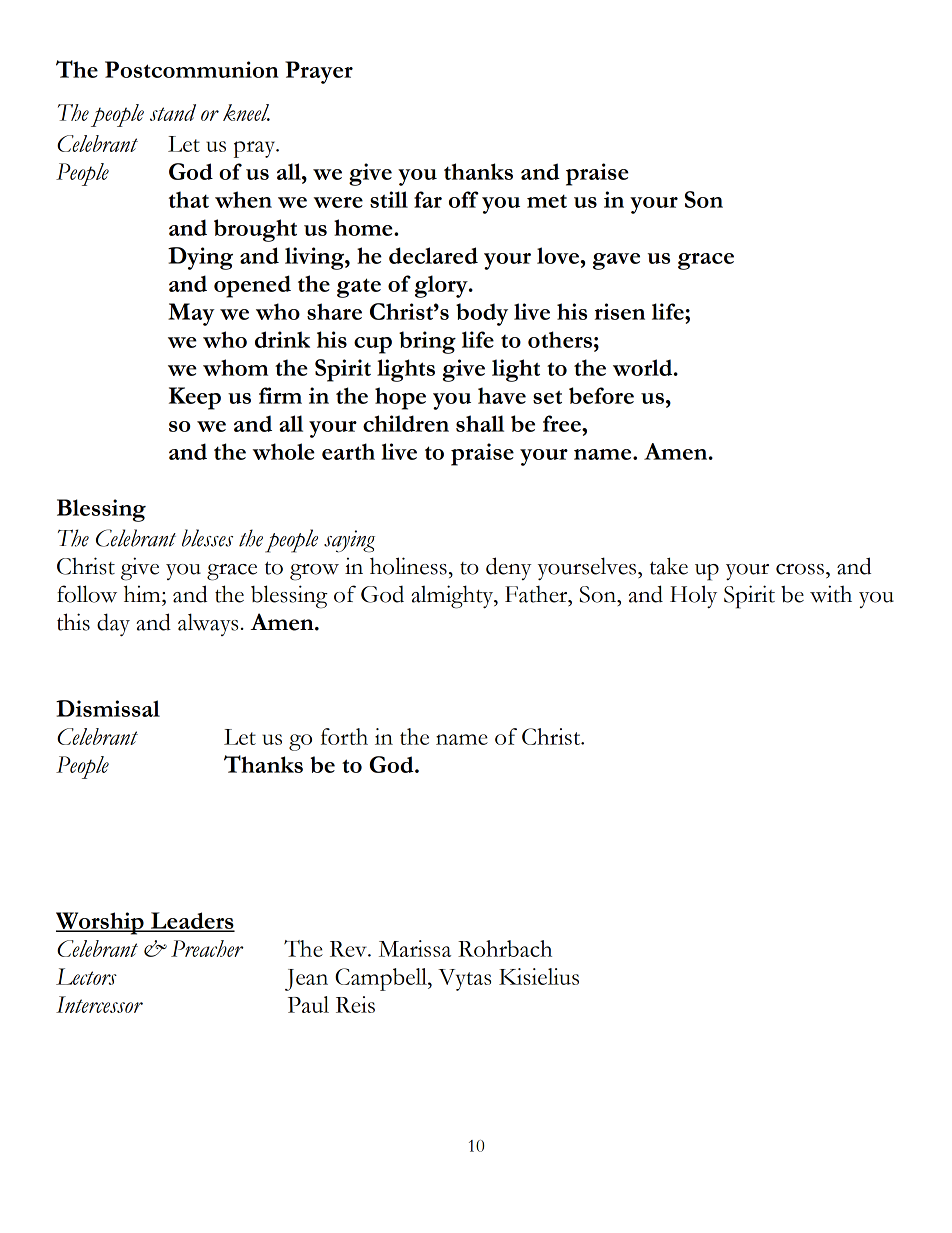 This screenshot has width=952, height=1233. What do you see at coordinates (195, 398) in the screenshot?
I see `Keep` at bounding box center [195, 398].
